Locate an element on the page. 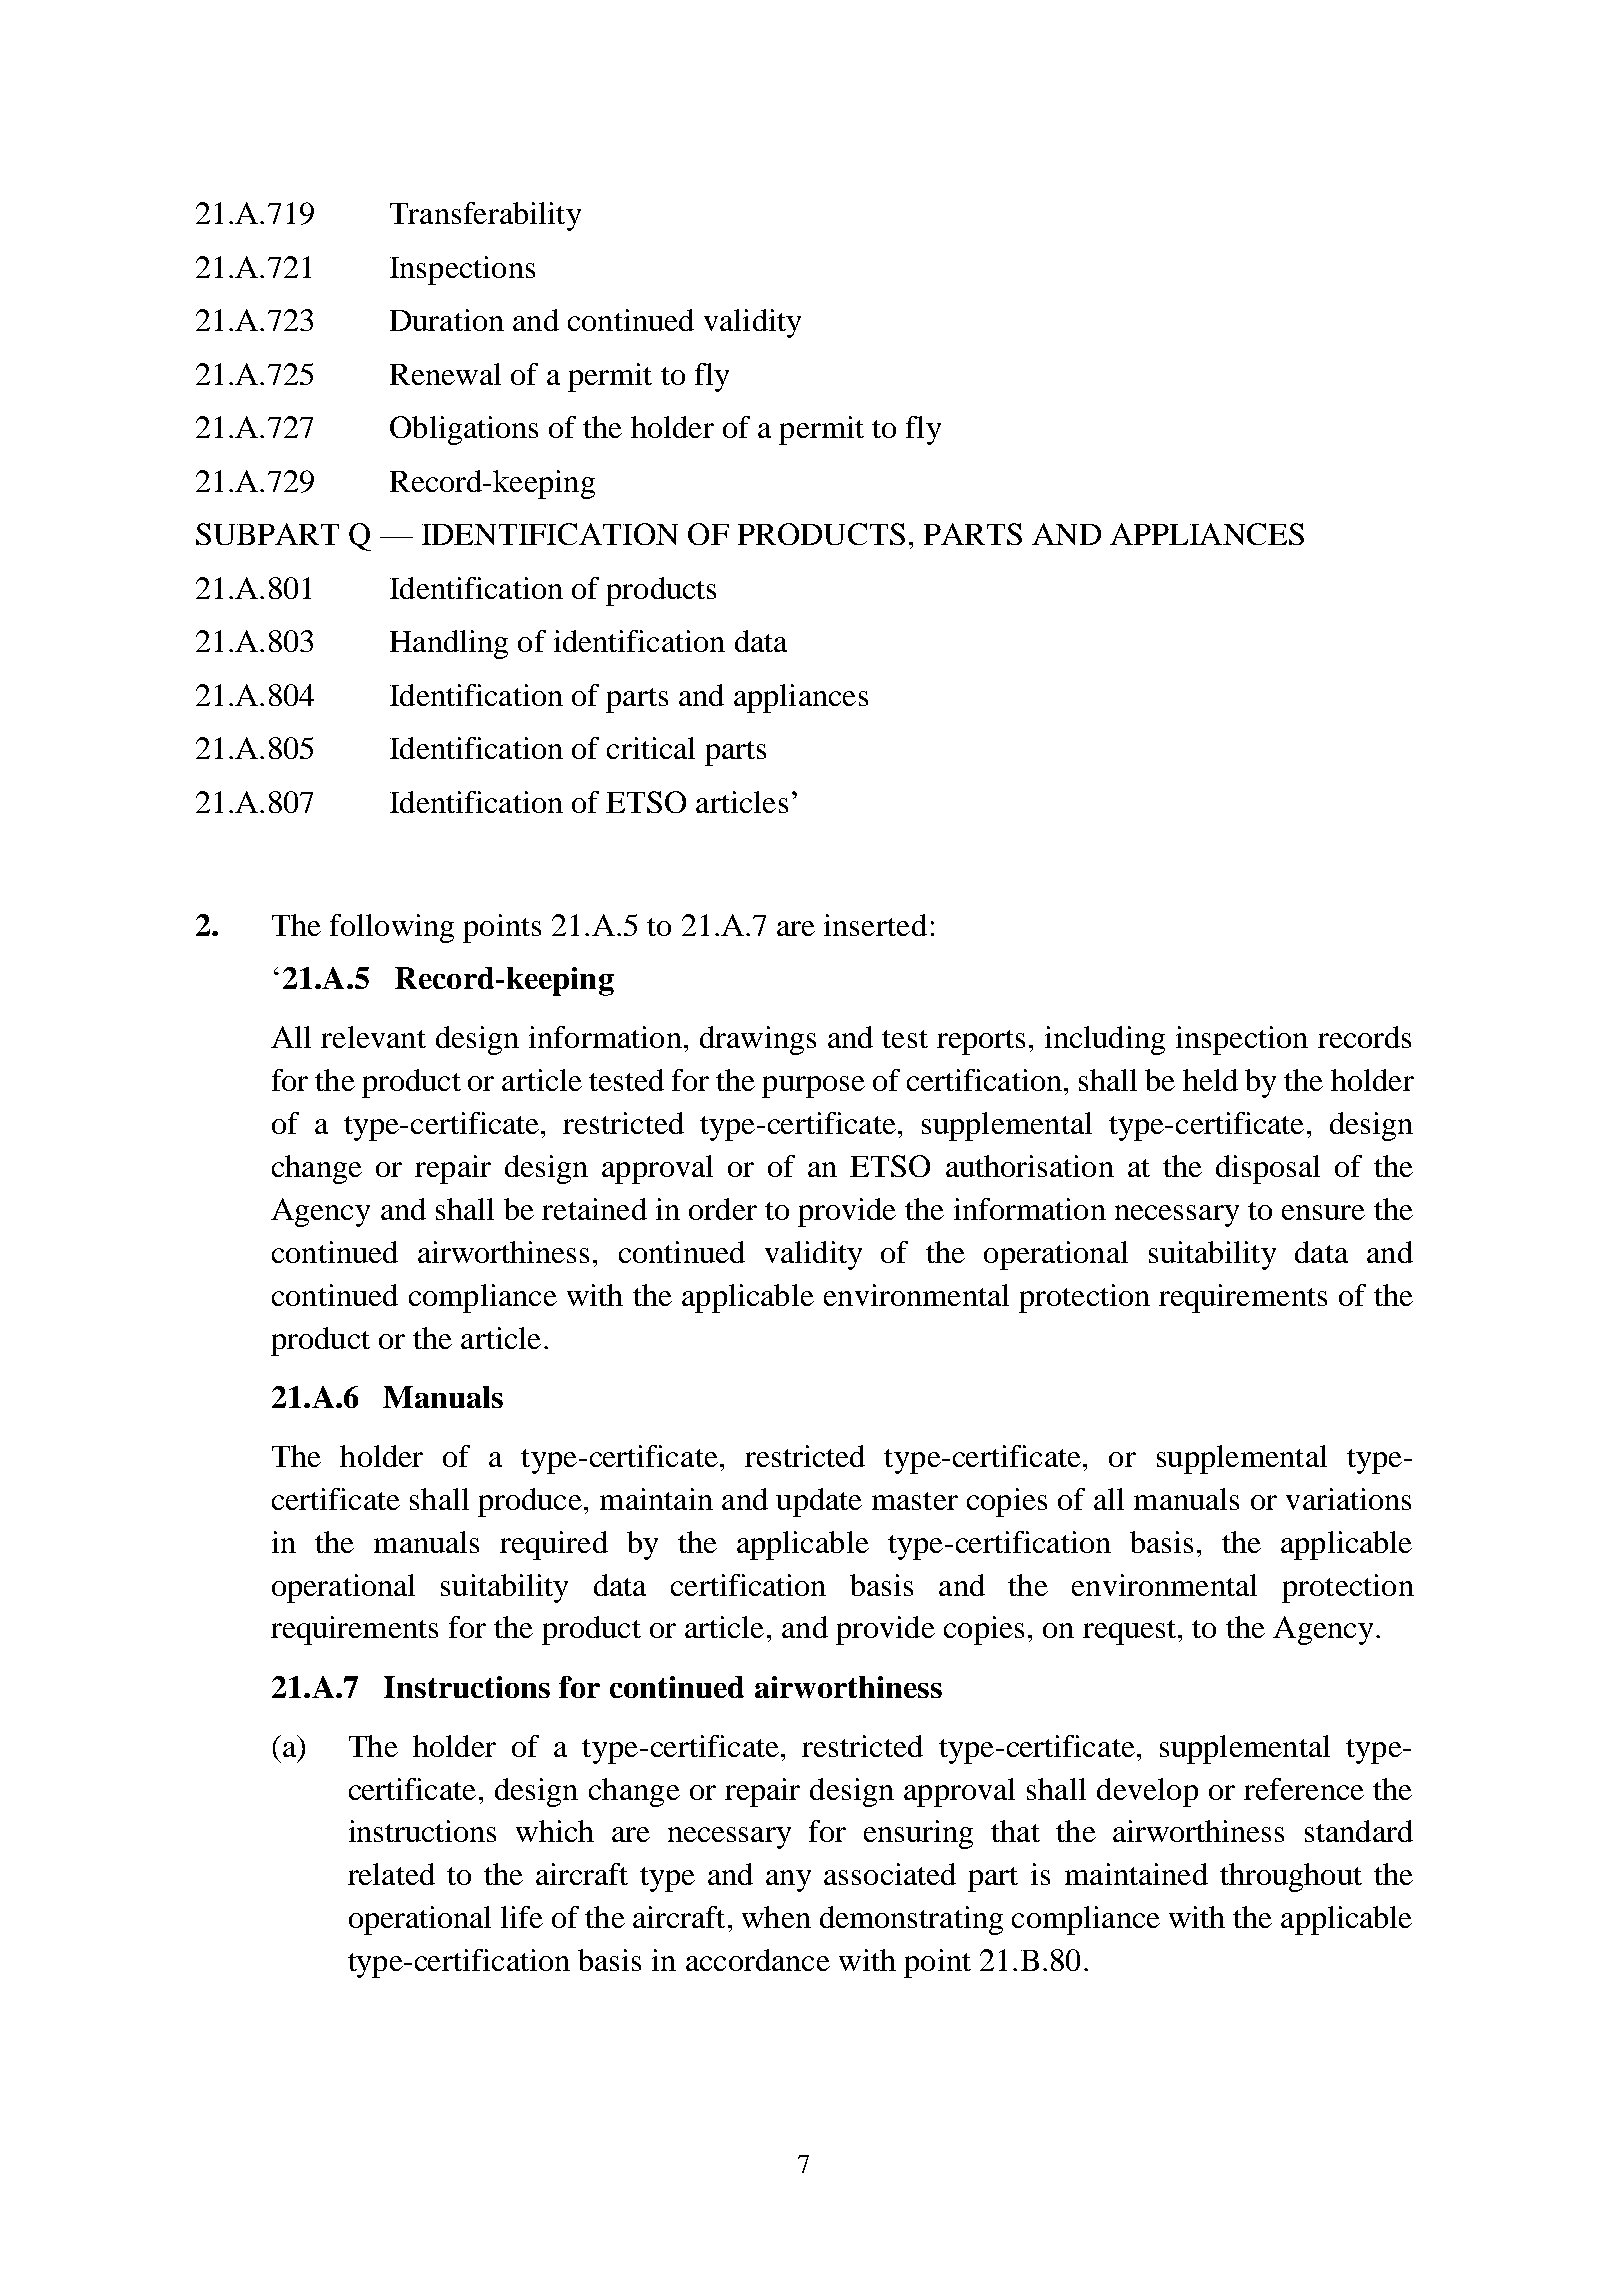  update is located at coordinates (819, 1502).
